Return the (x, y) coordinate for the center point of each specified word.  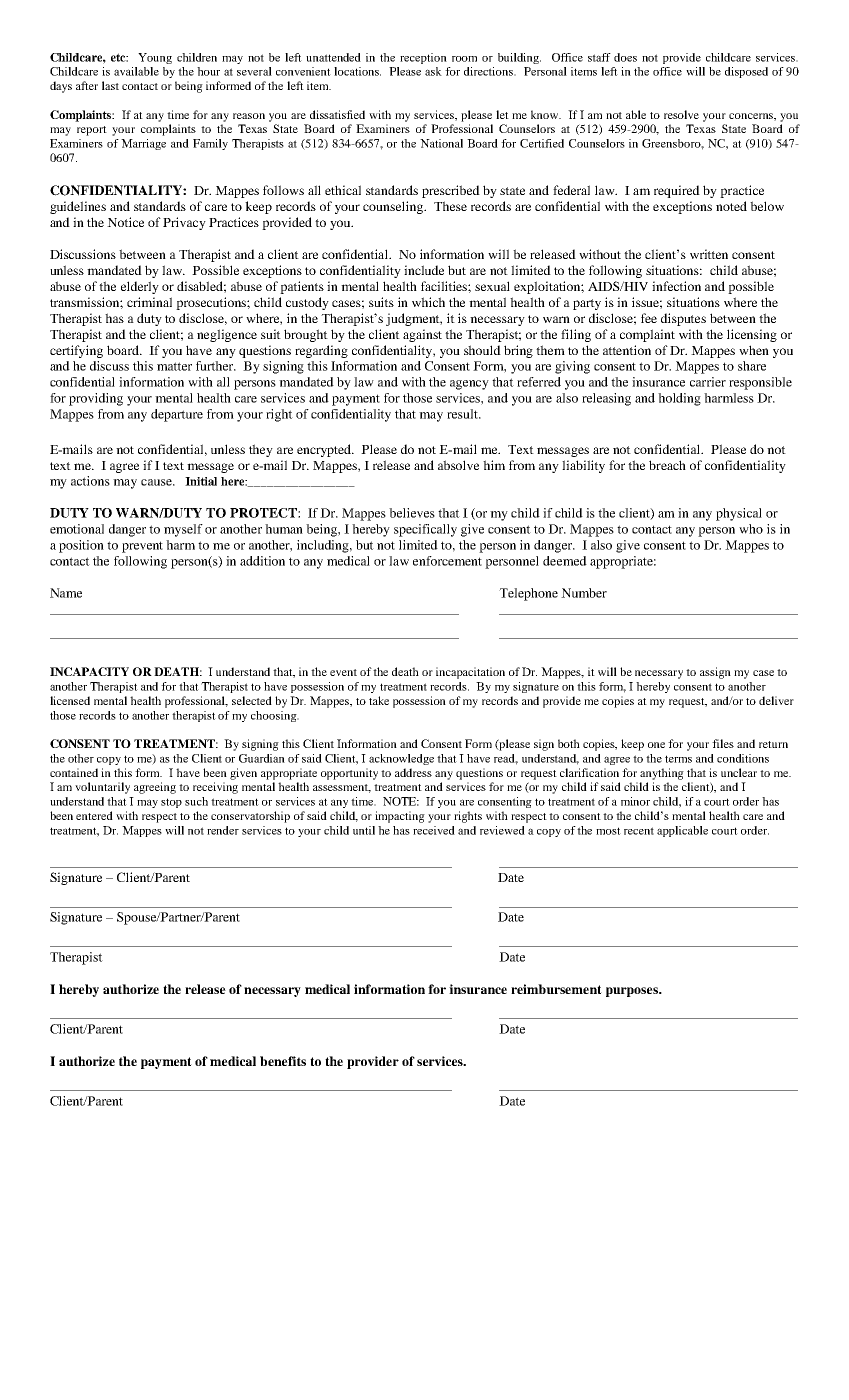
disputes (683, 319)
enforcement (447, 561)
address (413, 772)
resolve (681, 114)
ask (433, 71)
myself (183, 530)
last (110, 85)
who (751, 529)
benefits (283, 1061)
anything (662, 774)
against (422, 335)
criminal (149, 302)
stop (171, 803)
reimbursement (556, 989)
